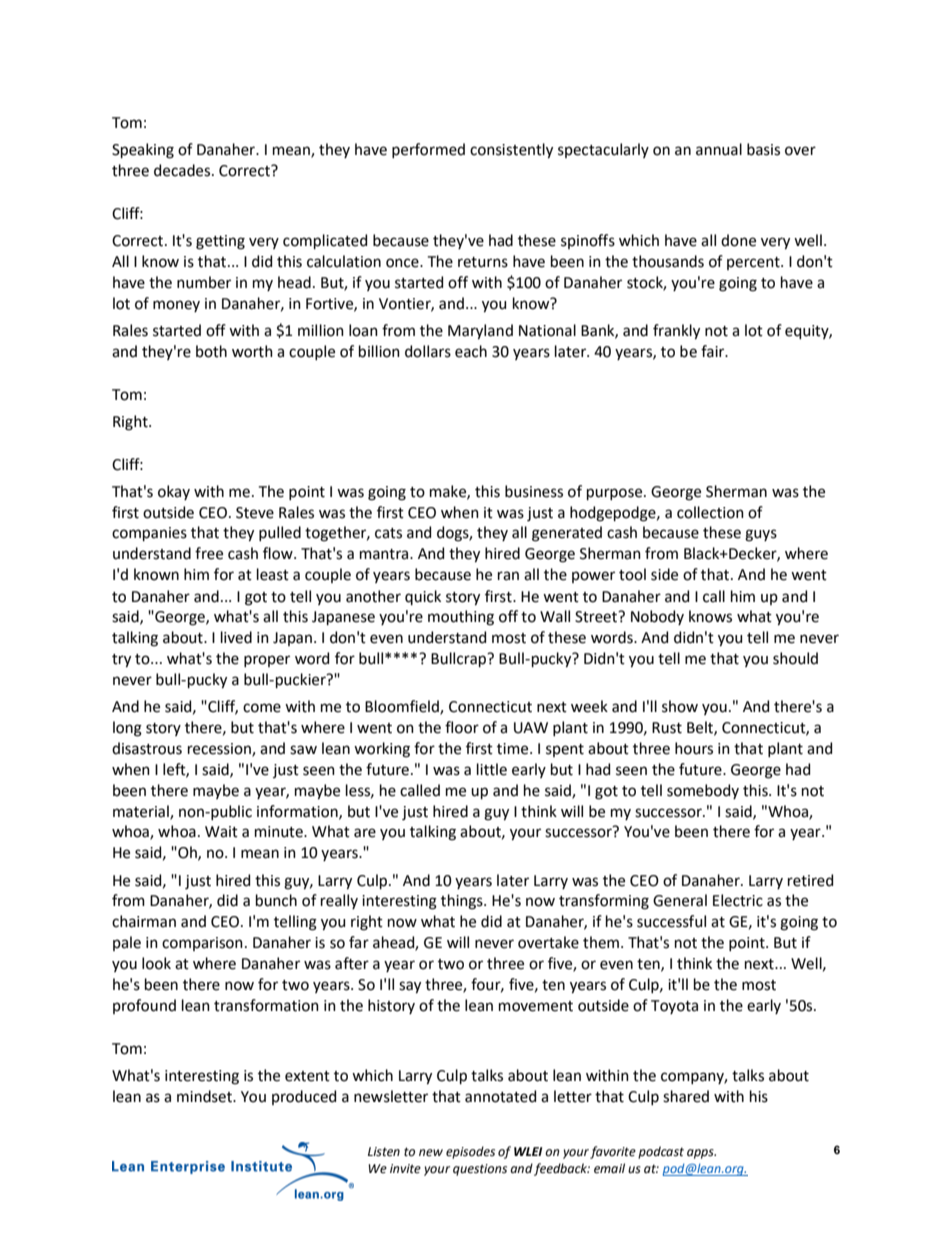 This screenshot has width=952, height=1233. Describe the element at coordinates (236, 637) in the screenshot. I see `lived` at that location.
